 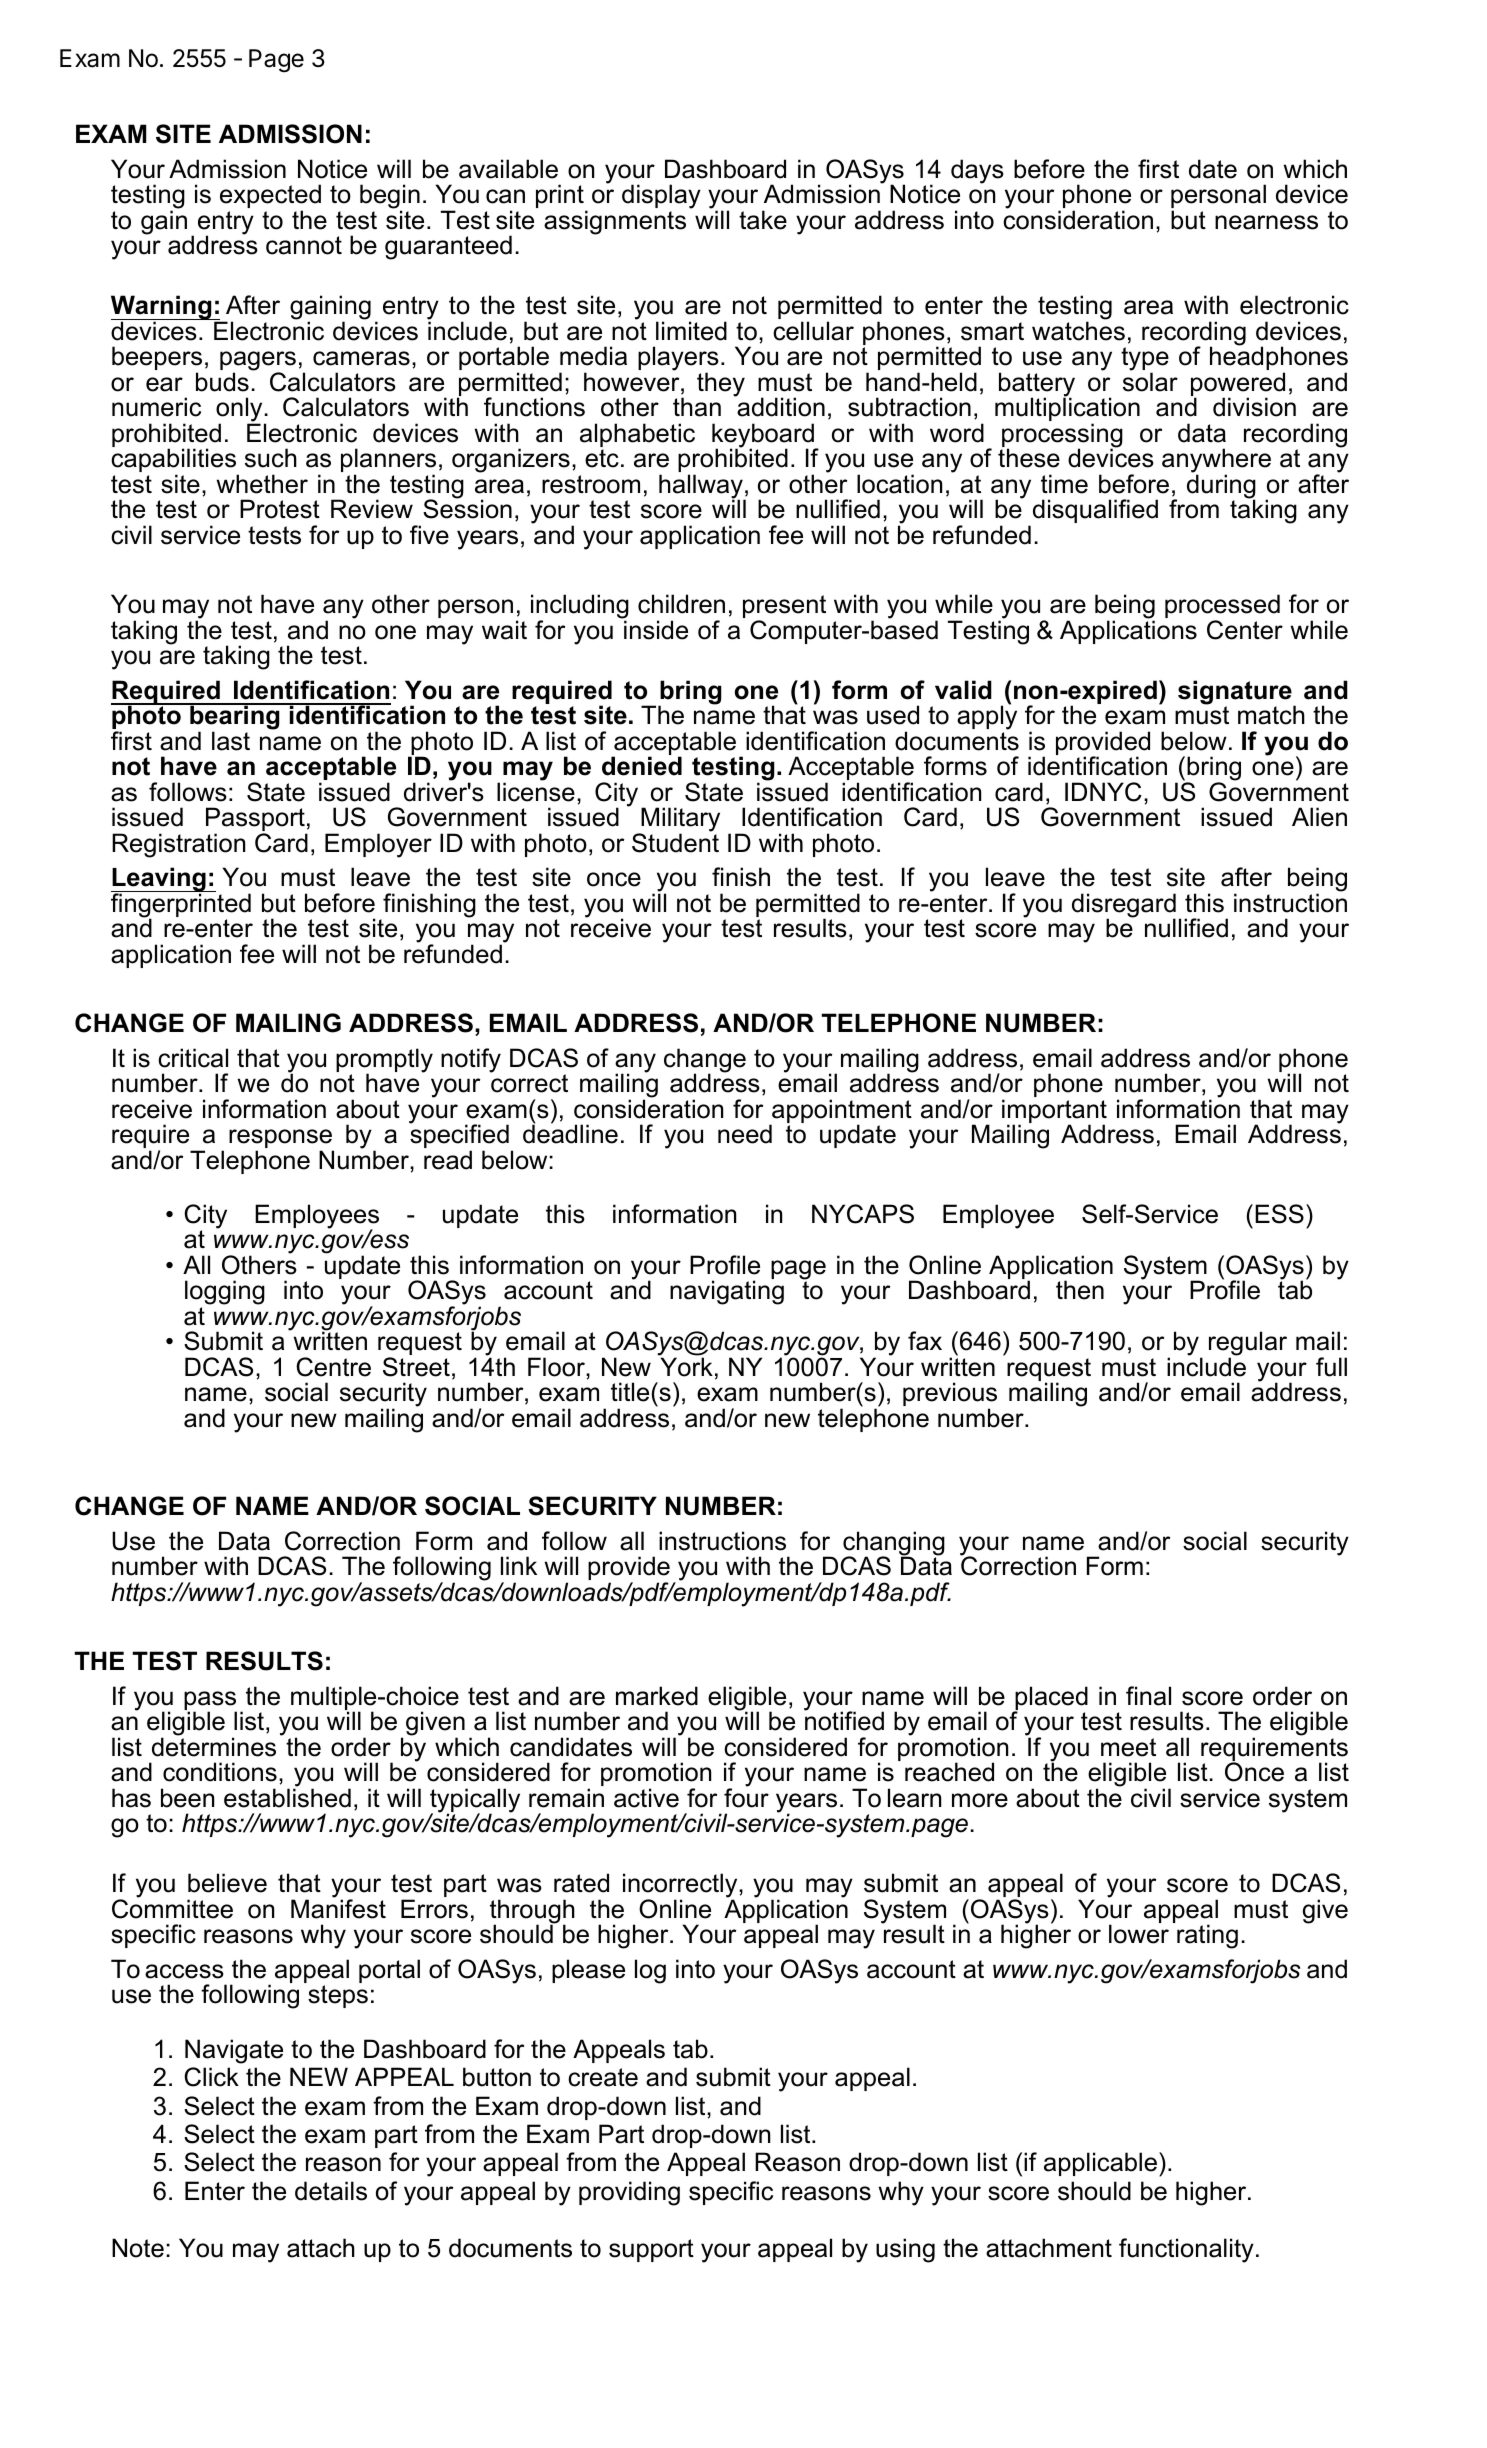 I want to click on nearness, so click(x=1266, y=222).
